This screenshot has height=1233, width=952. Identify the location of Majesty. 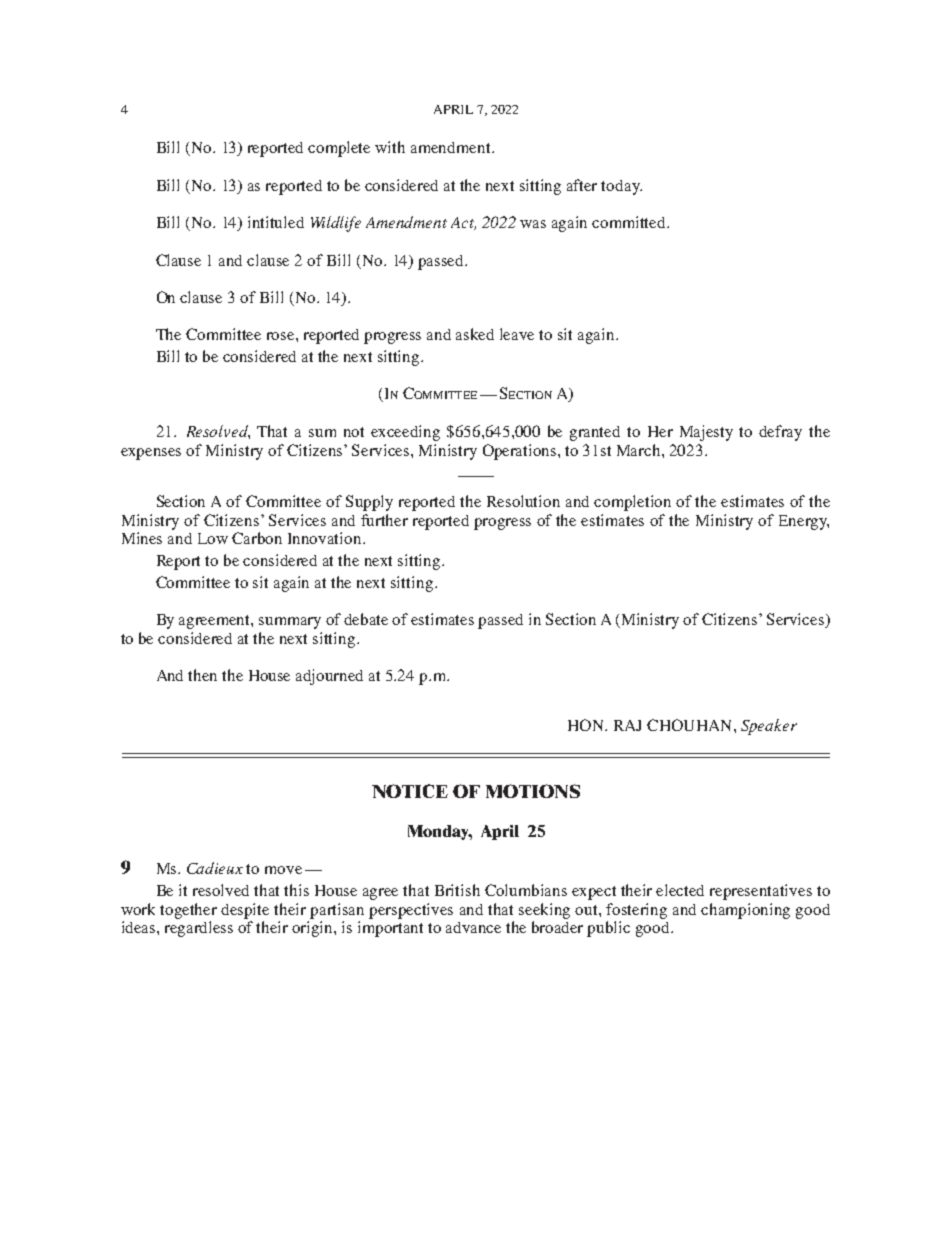
(706, 433).
